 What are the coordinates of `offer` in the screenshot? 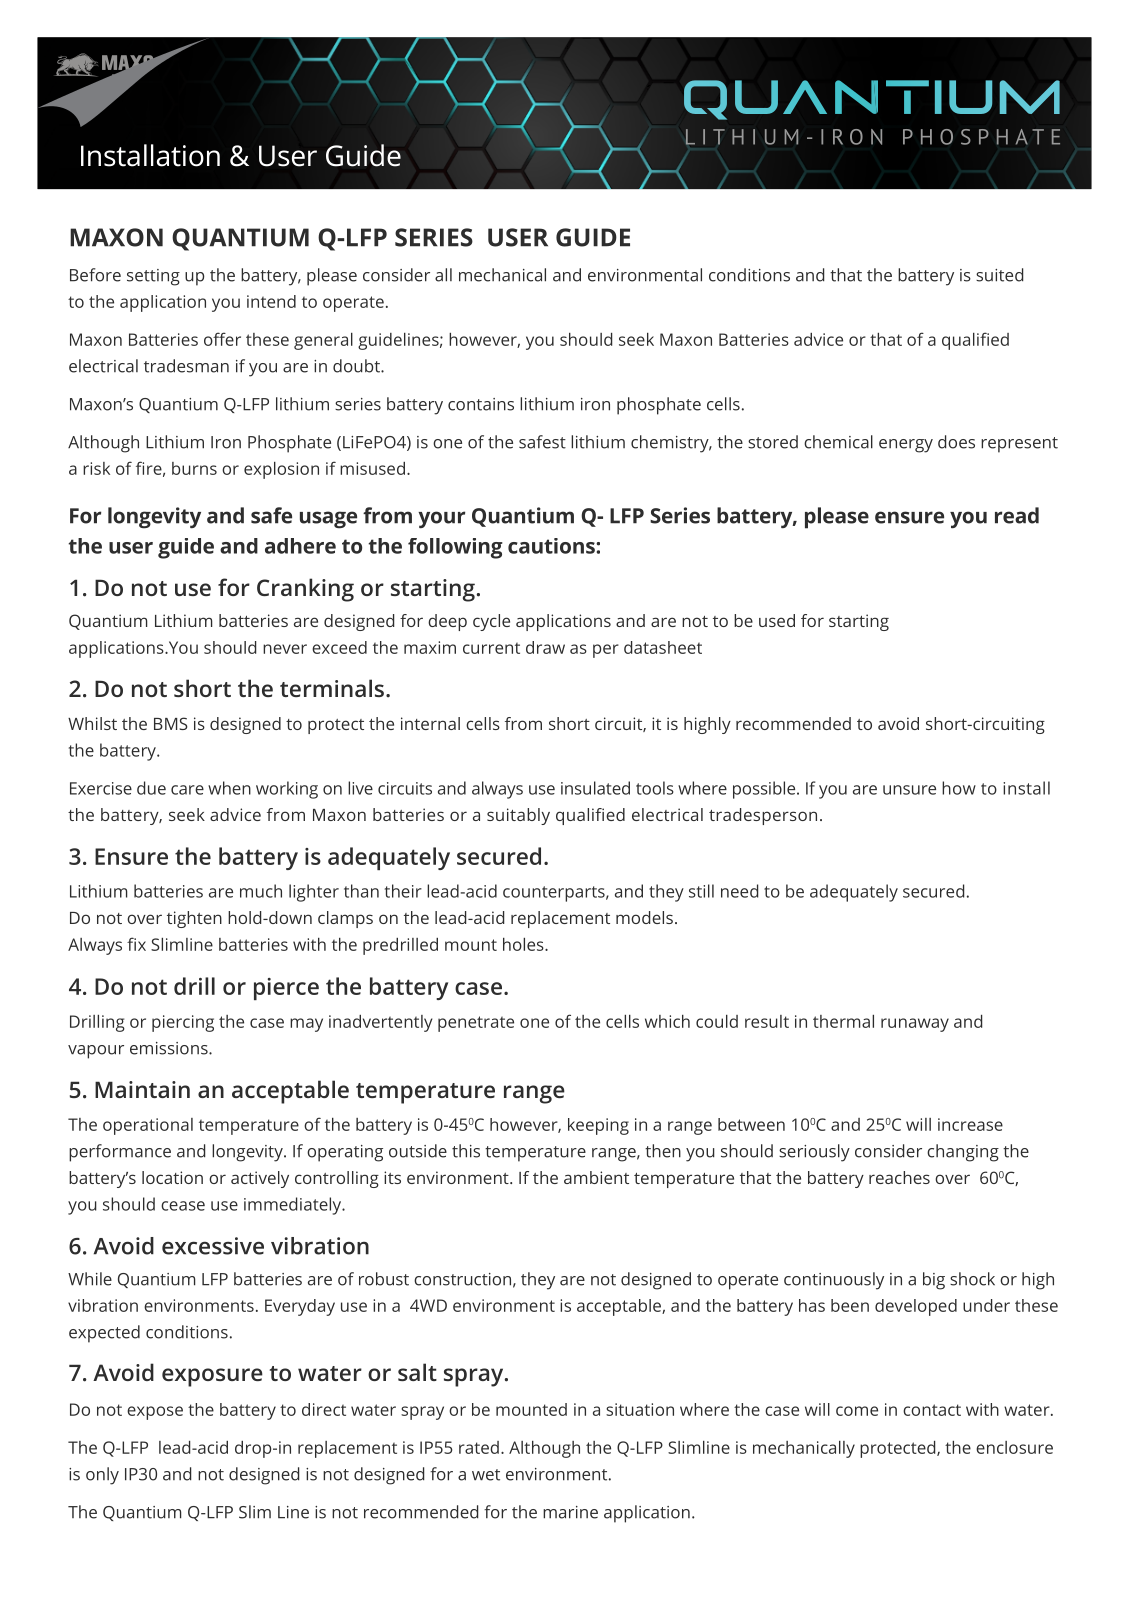 It's located at (222, 339).
